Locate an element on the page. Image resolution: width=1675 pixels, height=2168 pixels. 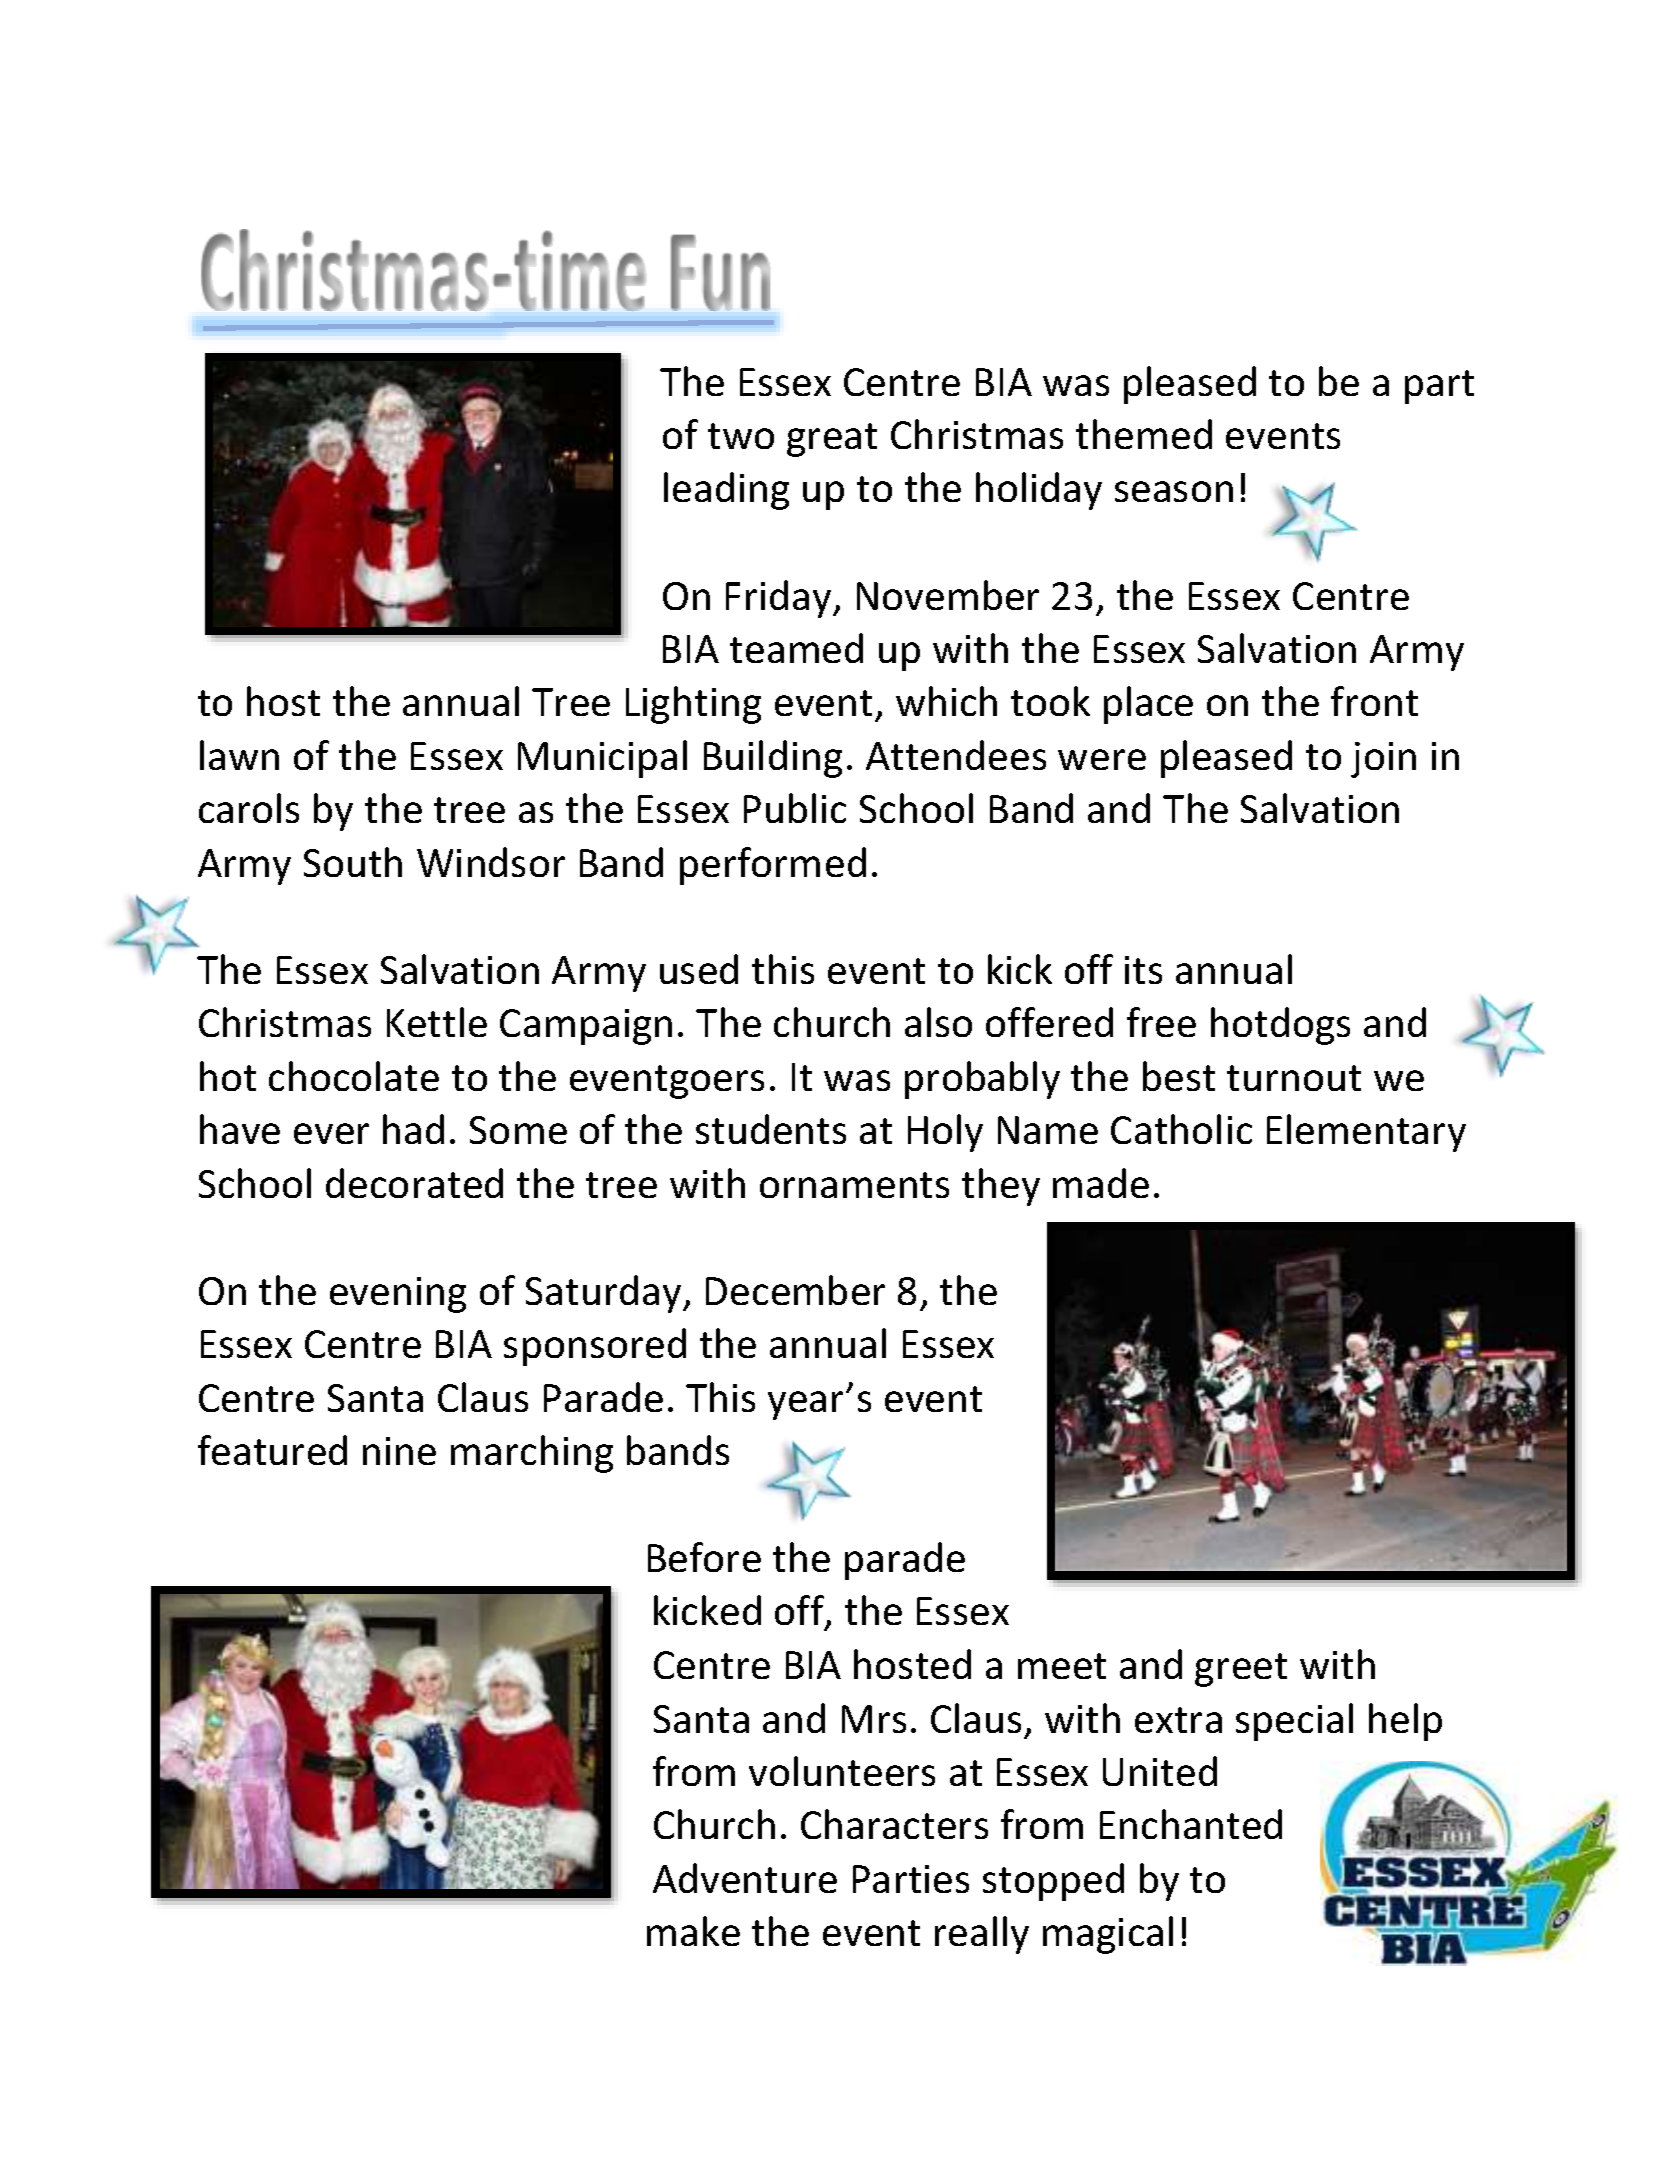
leading is located at coordinates (726, 491).
